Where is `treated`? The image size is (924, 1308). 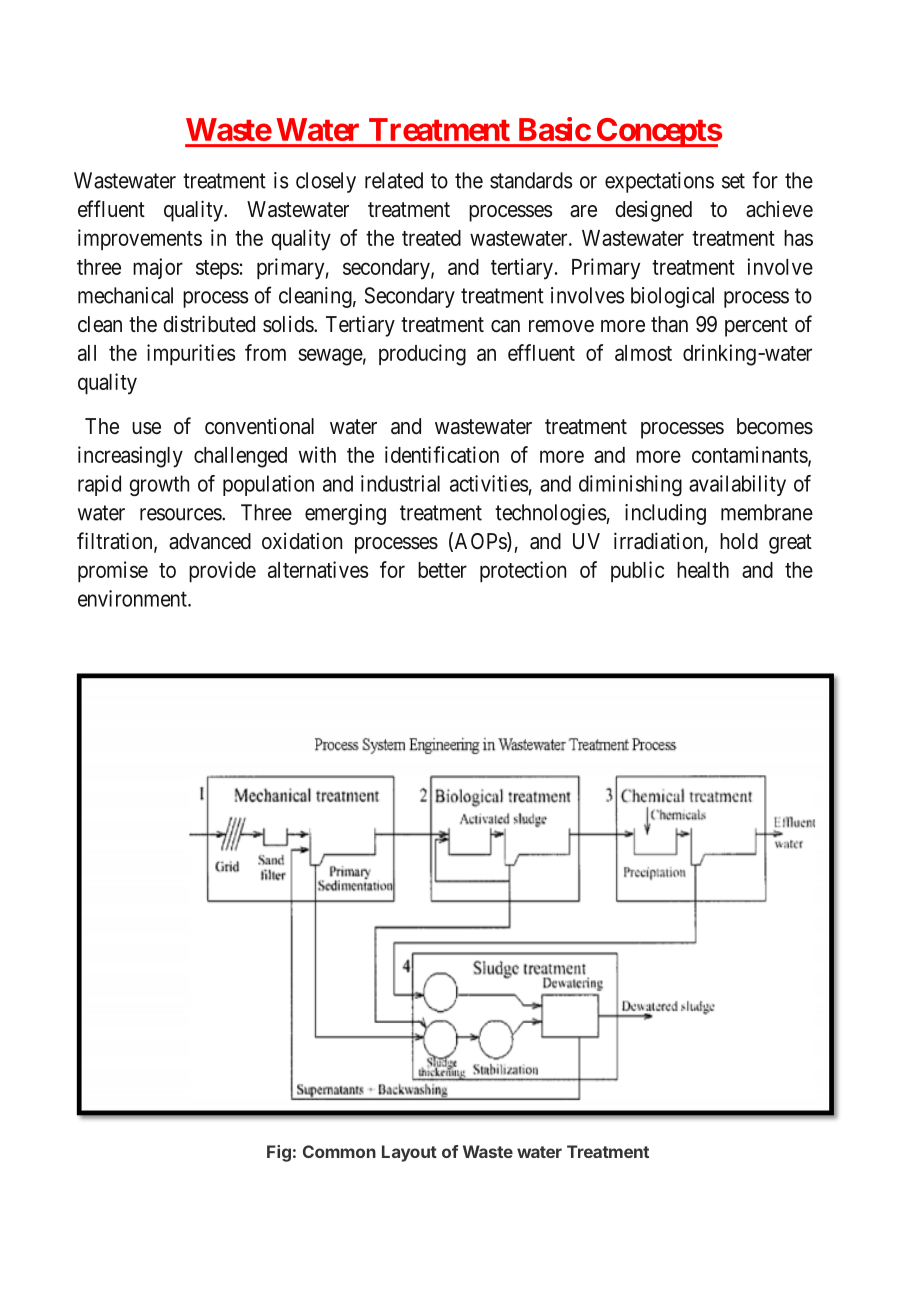
treated is located at coordinates (431, 238).
